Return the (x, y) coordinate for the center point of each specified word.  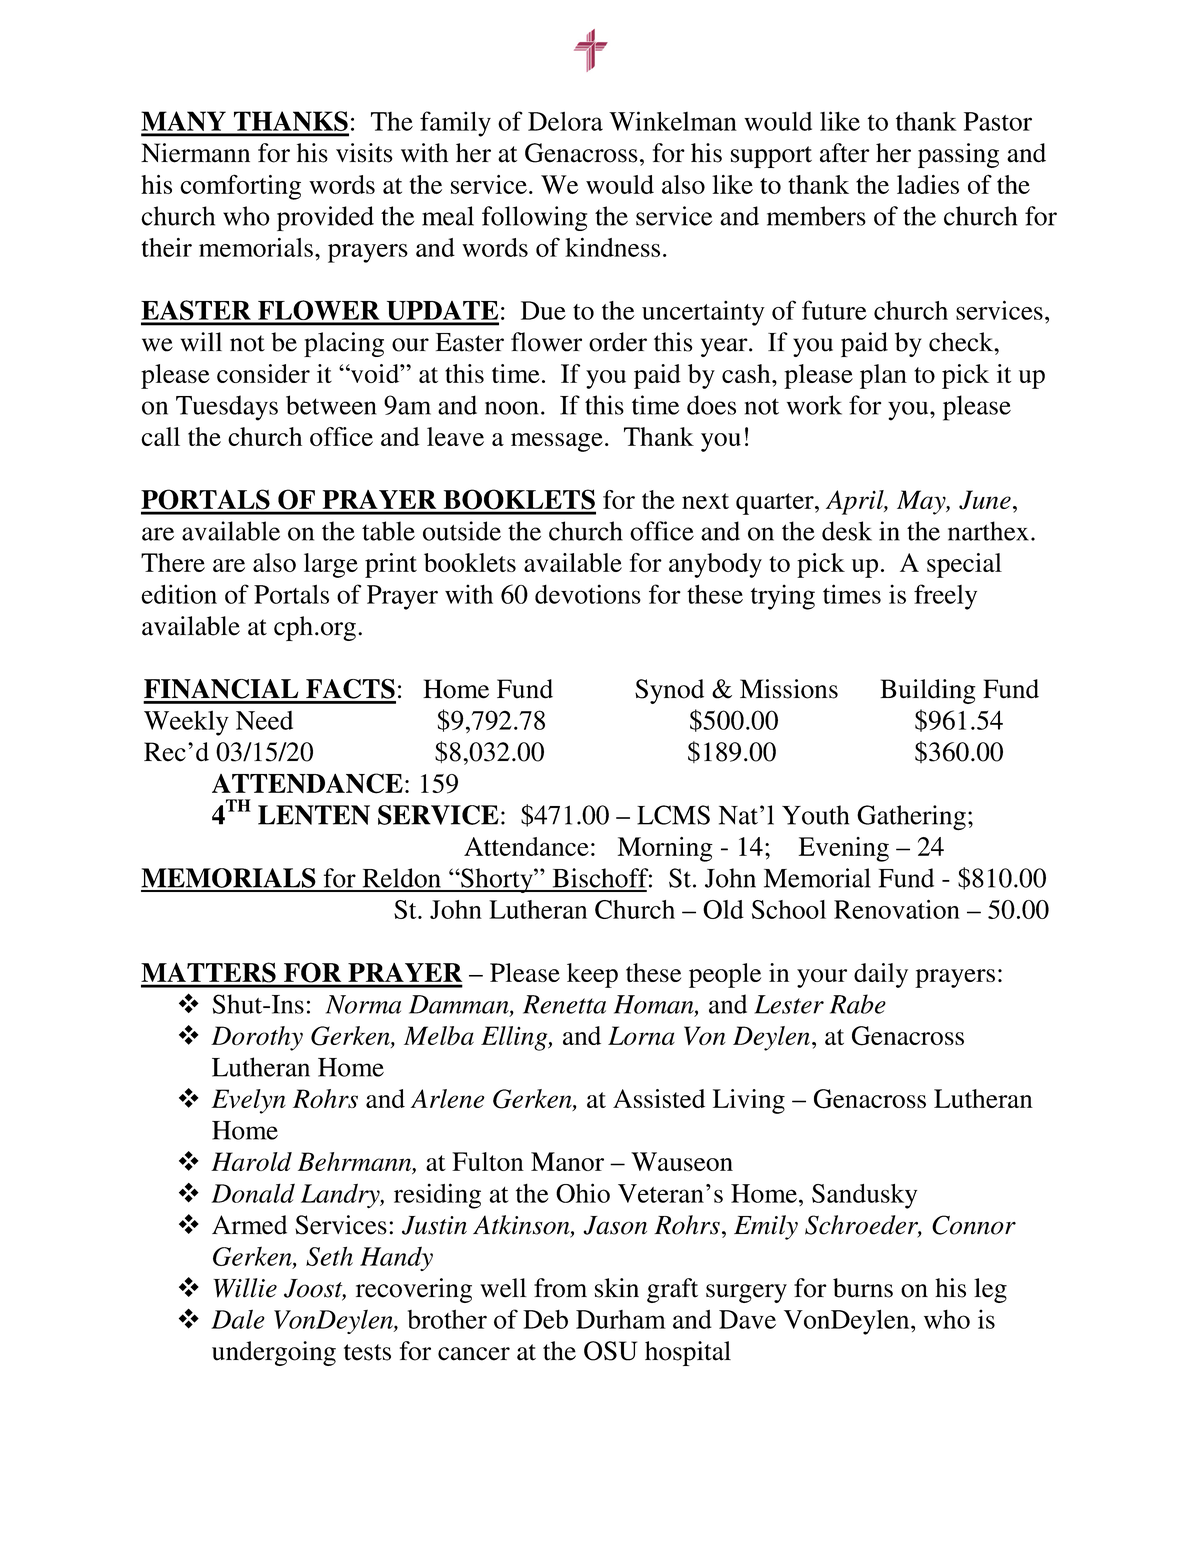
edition (179, 594)
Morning (665, 849)
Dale (238, 1319)
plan (883, 376)
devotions (588, 594)
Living (749, 1101)
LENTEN (314, 815)
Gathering (911, 818)
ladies (928, 184)
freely (945, 597)
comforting (240, 187)
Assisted (659, 1098)
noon (512, 408)
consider (263, 373)
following (534, 218)
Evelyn (249, 1101)
